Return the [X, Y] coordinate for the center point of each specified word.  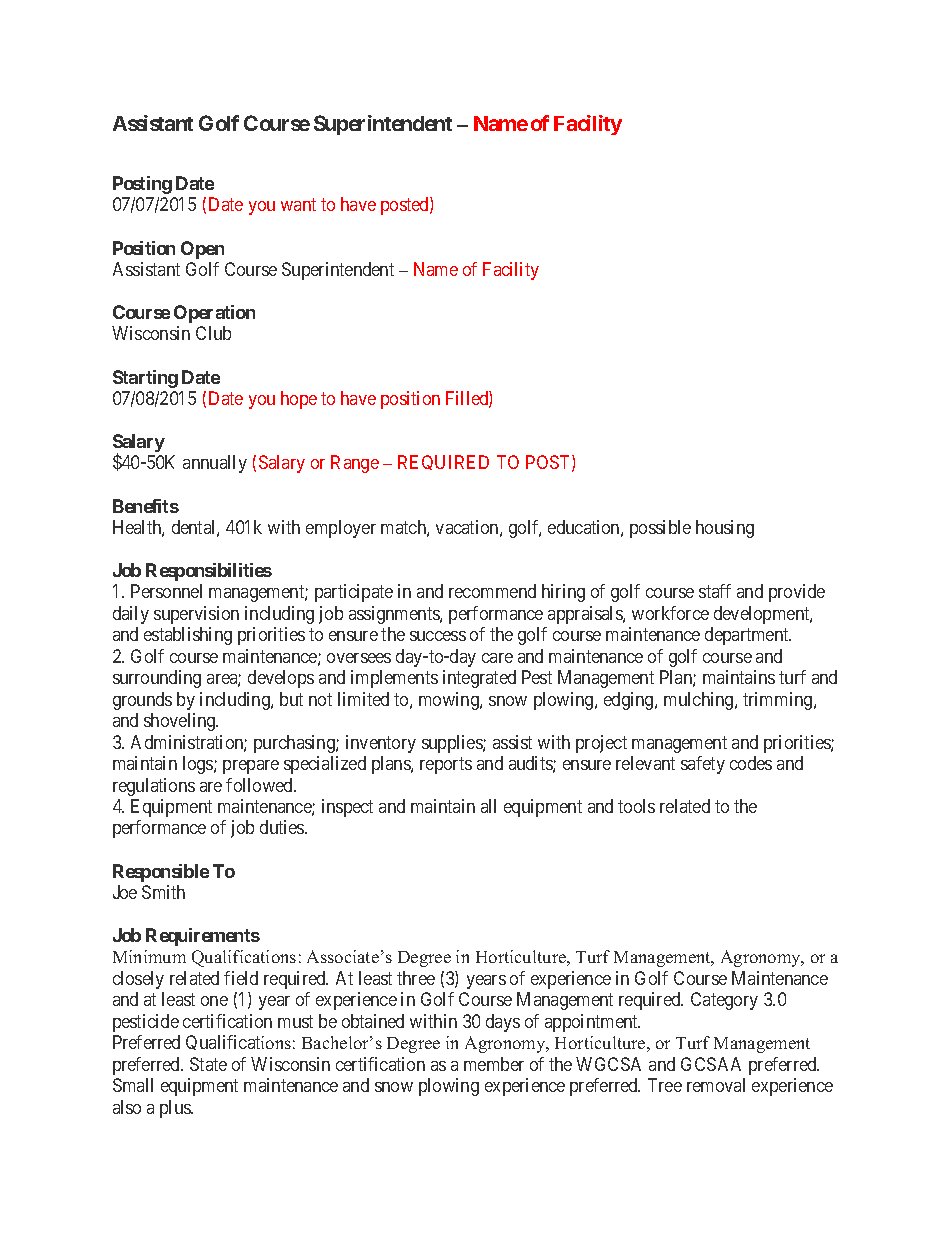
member [494, 1064]
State [208, 1064]
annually [215, 464]
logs [199, 765]
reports [446, 765]
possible [660, 529]
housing [725, 529]
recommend [492, 591]
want [298, 205]
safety [703, 765]
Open [202, 250]
